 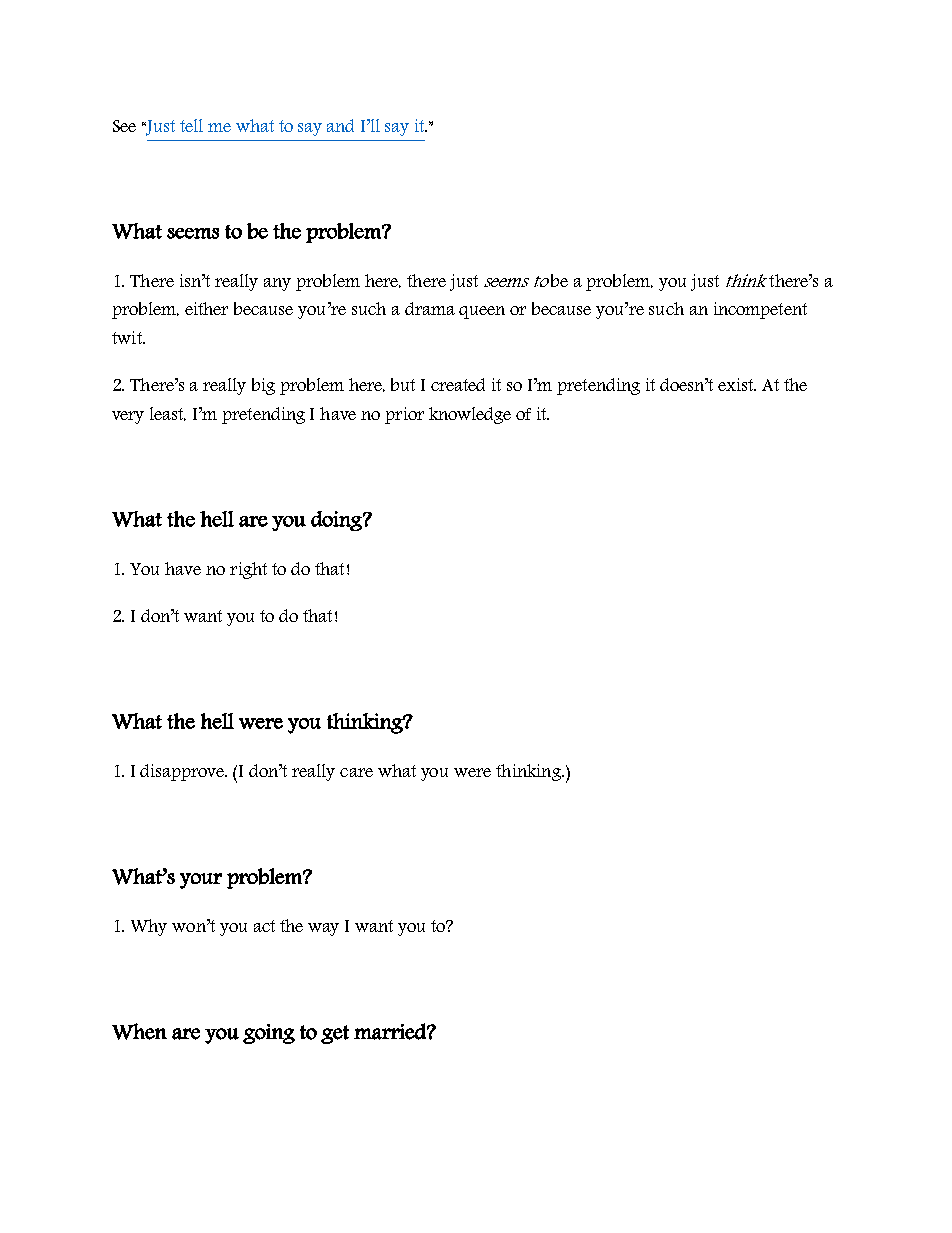 I want to click on and, so click(x=340, y=125).
